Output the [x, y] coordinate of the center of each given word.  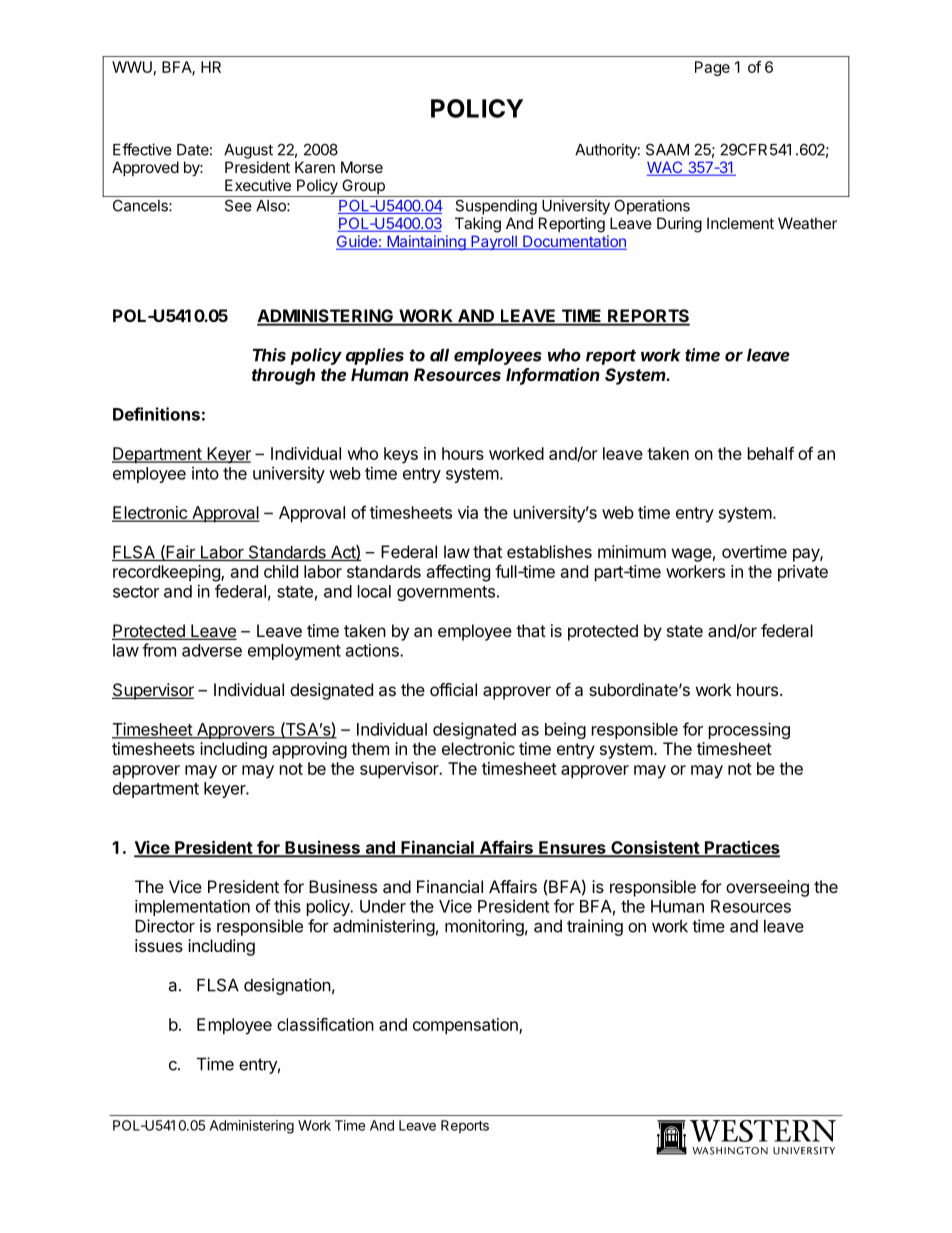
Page [712, 68]
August [248, 151]
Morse [362, 167]
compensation [466, 1026]
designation [287, 986]
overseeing [767, 888]
